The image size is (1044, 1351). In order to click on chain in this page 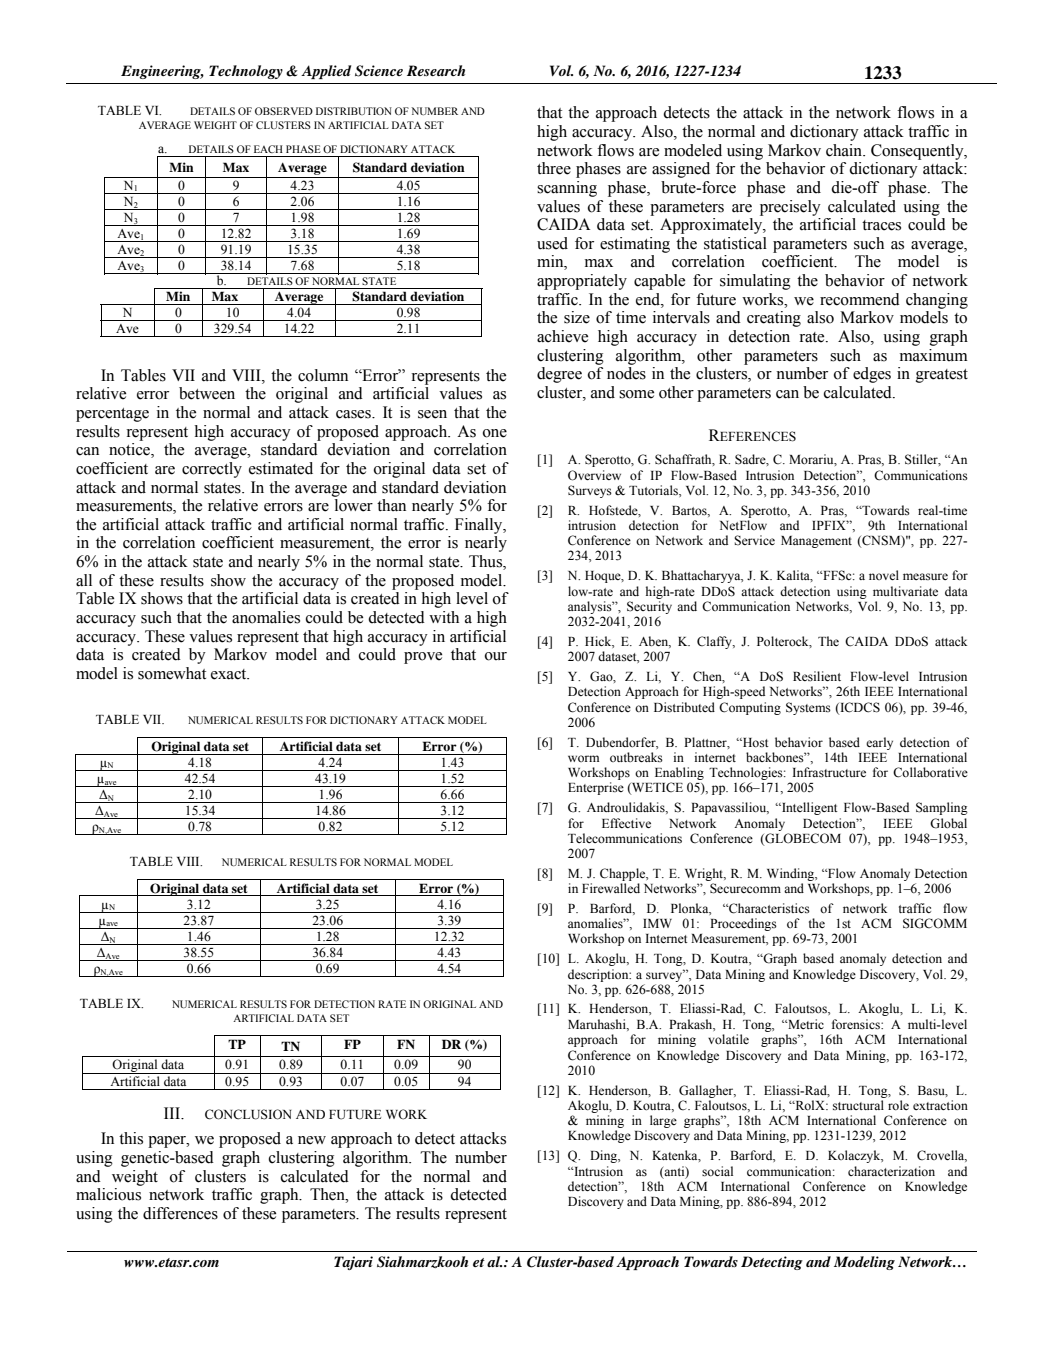, I will do `click(845, 150)`.
